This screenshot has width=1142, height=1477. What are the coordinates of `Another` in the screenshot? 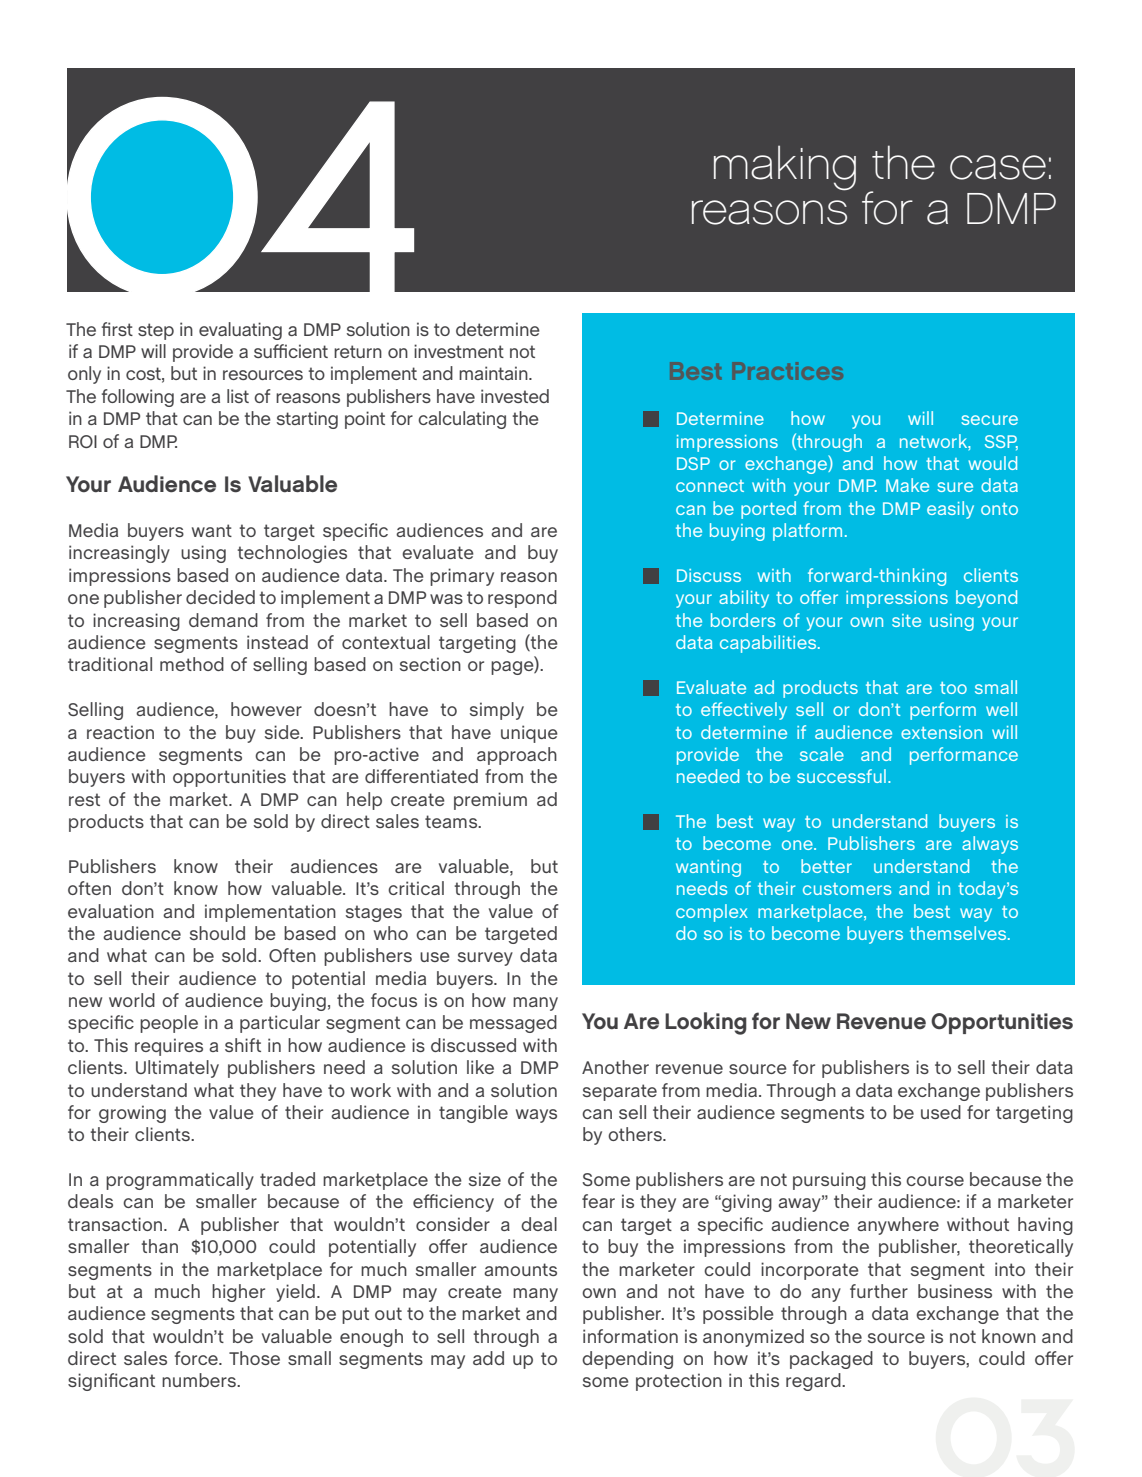 It's located at (615, 1067).
